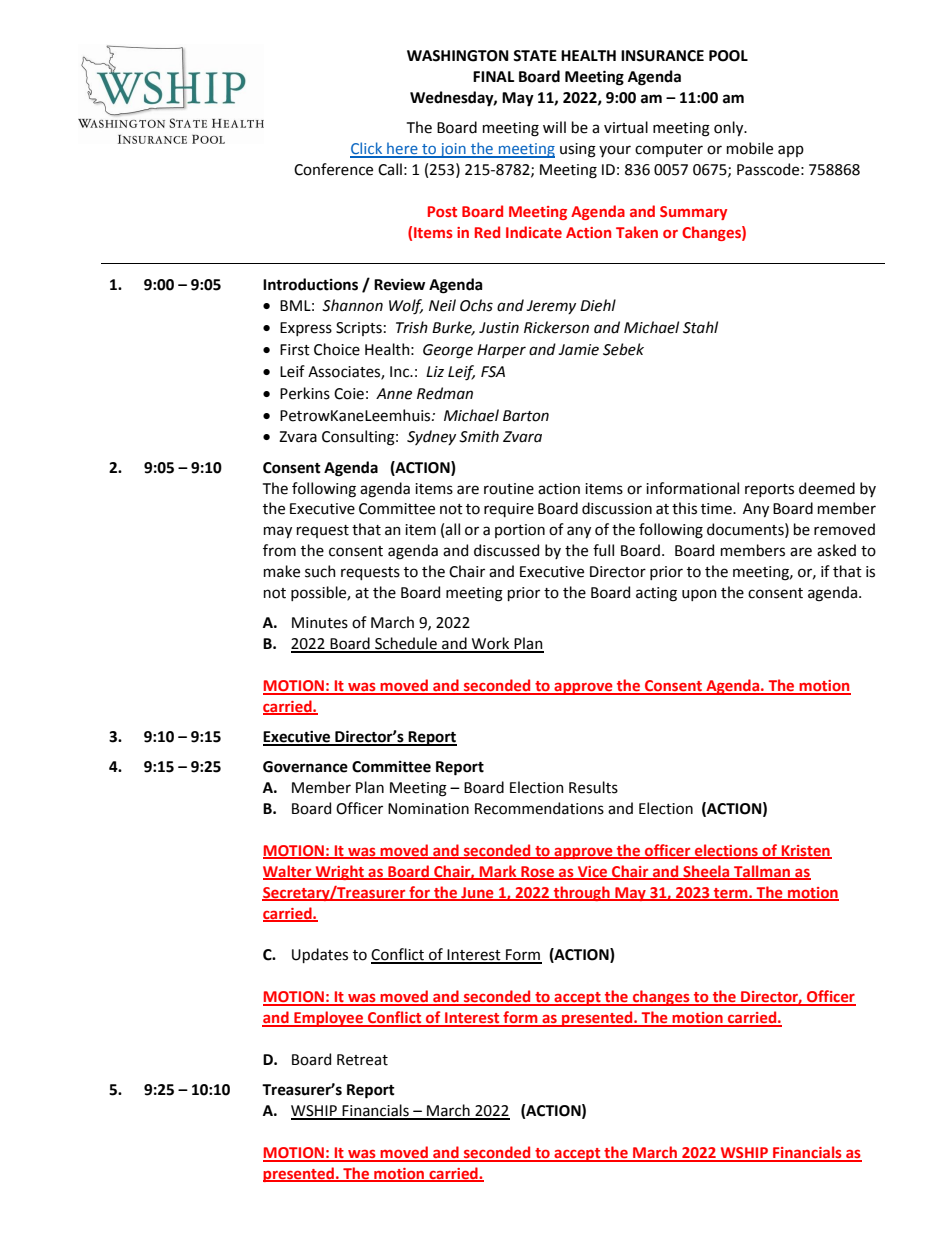  Describe the element at coordinates (328, 1019) in the page. I see `Employee` at that location.
